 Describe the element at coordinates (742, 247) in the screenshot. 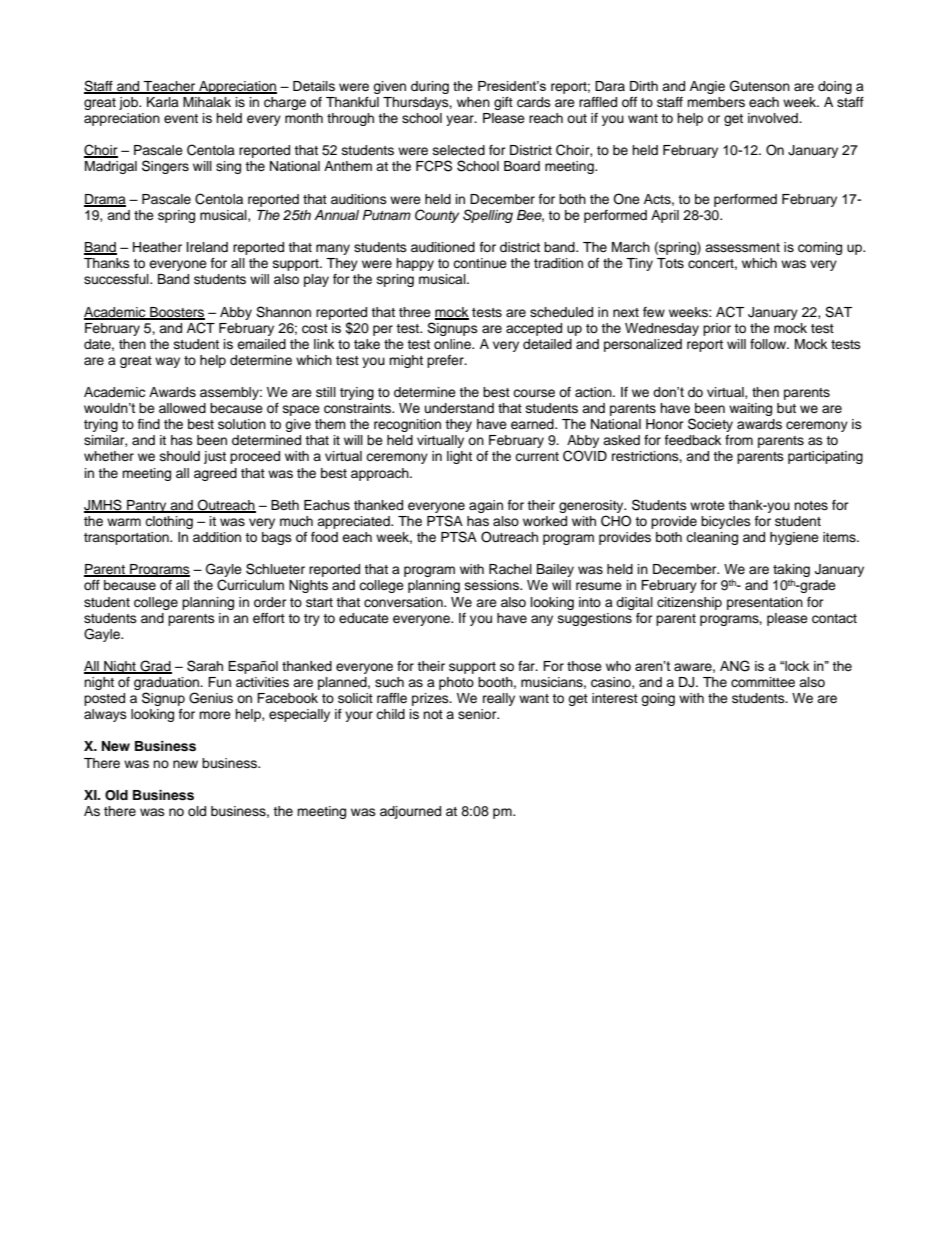

I see `assessment` at that location.
